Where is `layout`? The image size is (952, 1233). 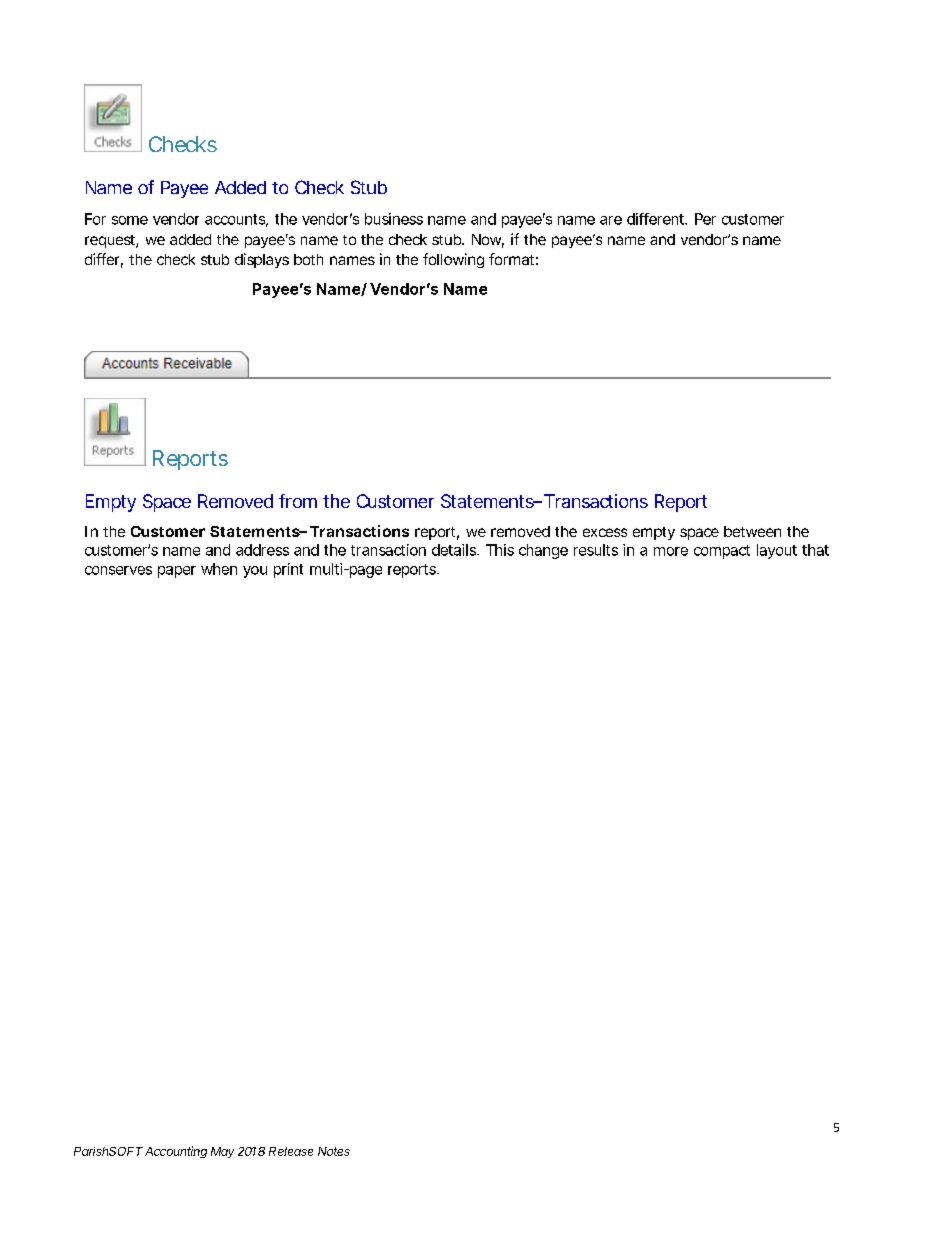 layout is located at coordinates (777, 551).
